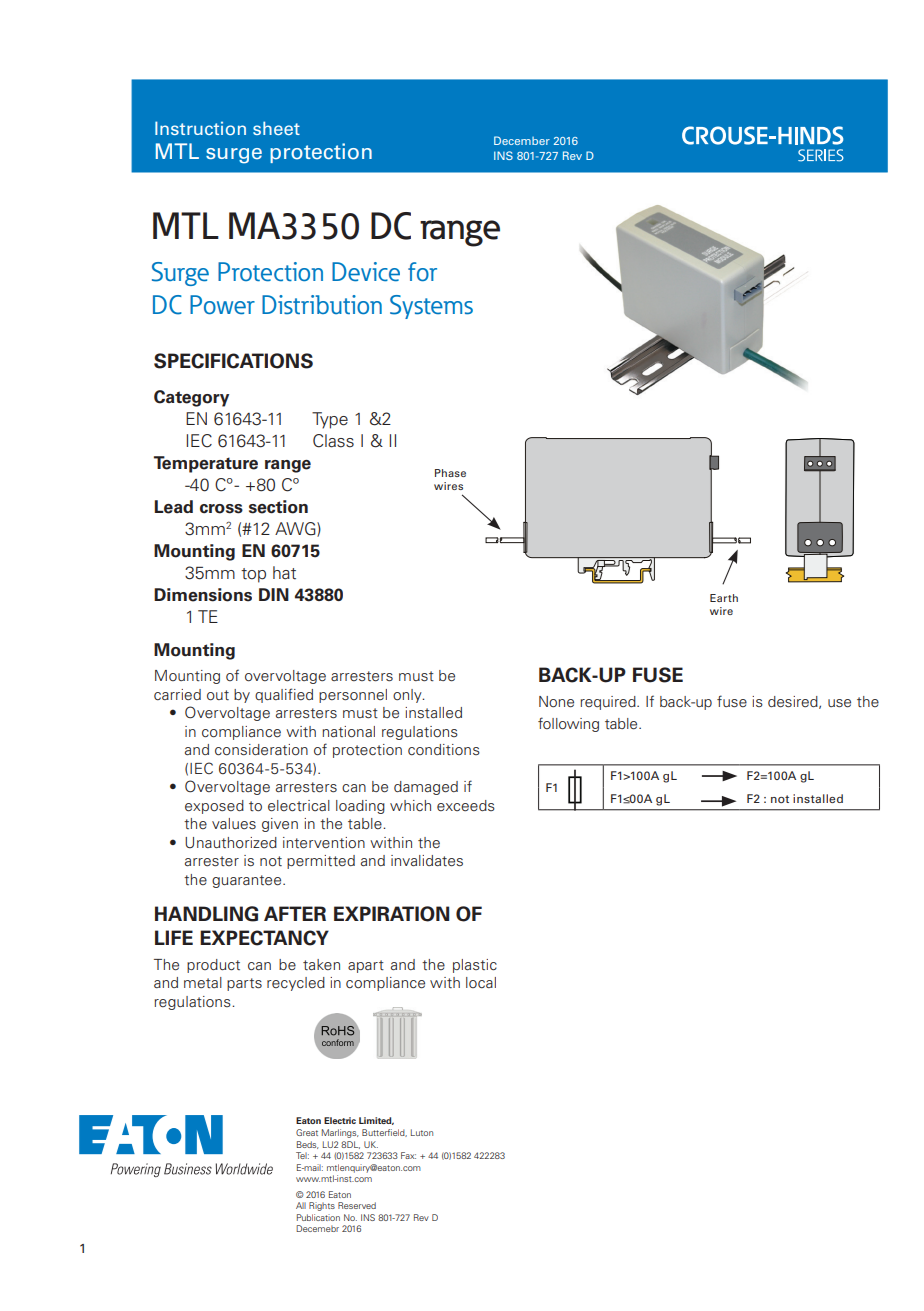 This document has height=1311, width=924. What do you see at coordinates (218, 695) in the document?
I see `out` at bounding box center [218, 695].
